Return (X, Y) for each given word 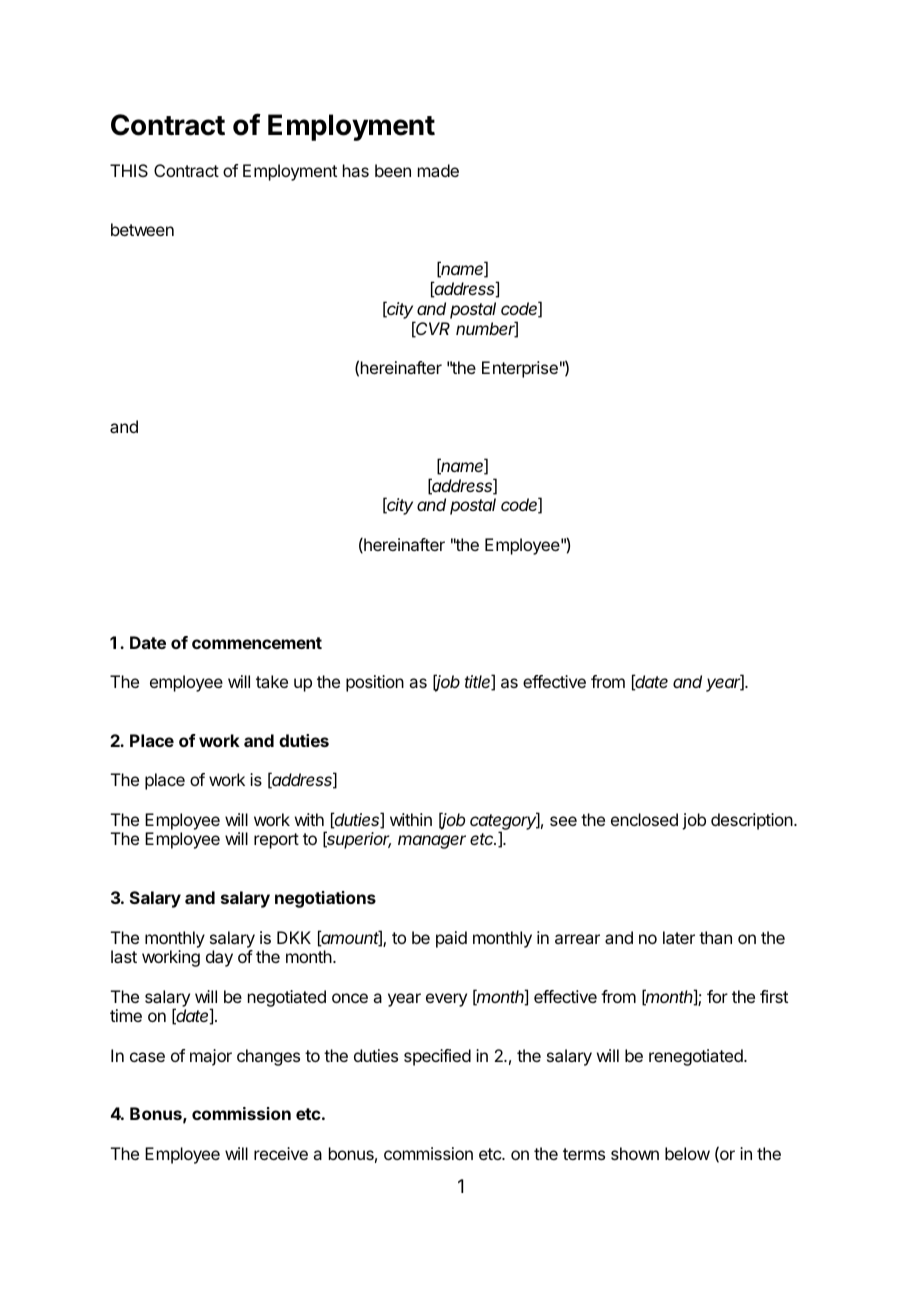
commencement (257, 643)
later (679, 937)
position (375, 683)
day (219, 958)
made (438, 170)
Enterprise (520, 369)
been (393, 170)
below (687, 1153)
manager (432, 842)
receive (281, 1153)
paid (451, 939)
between (142, 229)
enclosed (644, 819)
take (272, 681)
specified (437, 1057)
